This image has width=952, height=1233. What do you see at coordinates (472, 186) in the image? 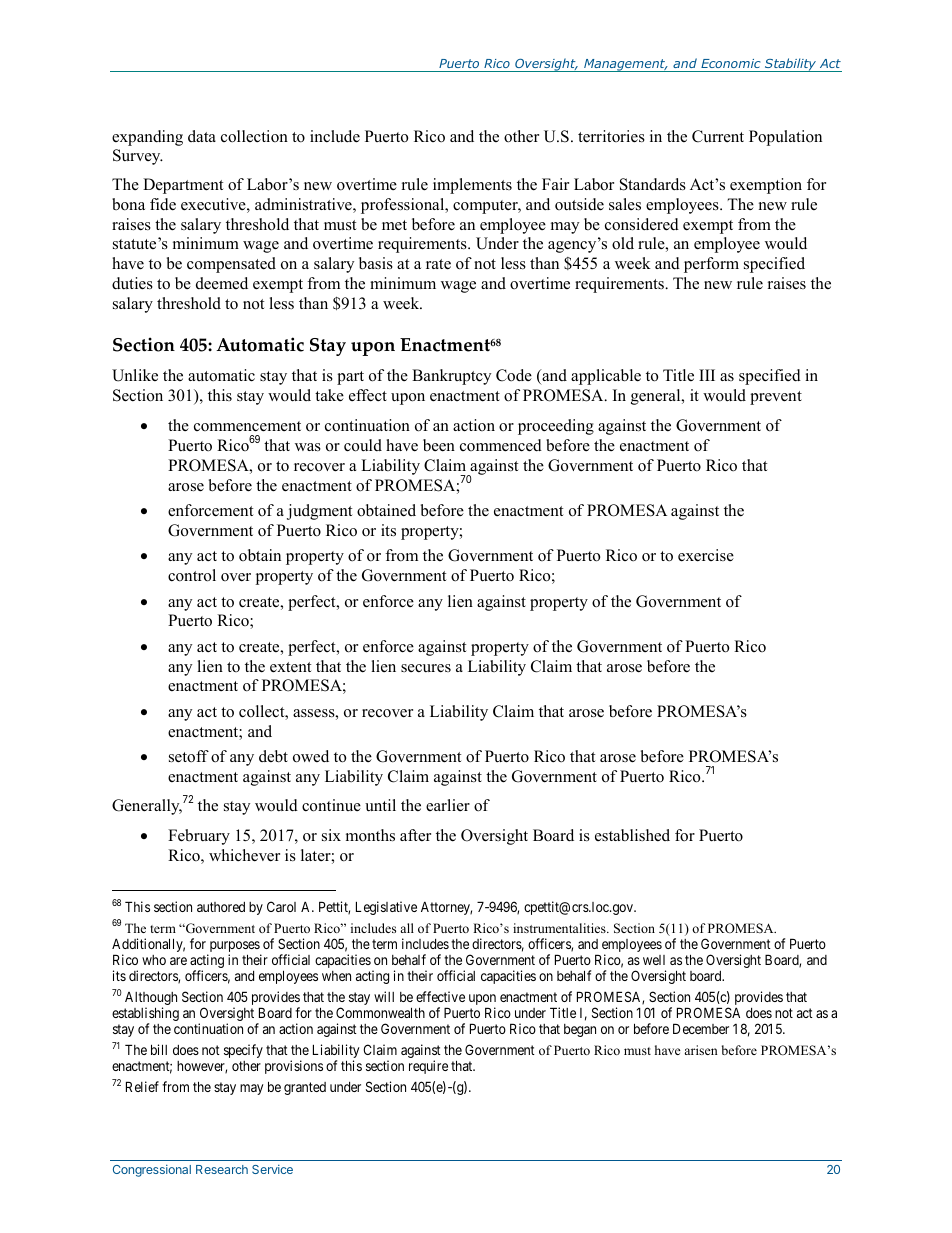
I see `implements` at bounding box center [472, 186].
